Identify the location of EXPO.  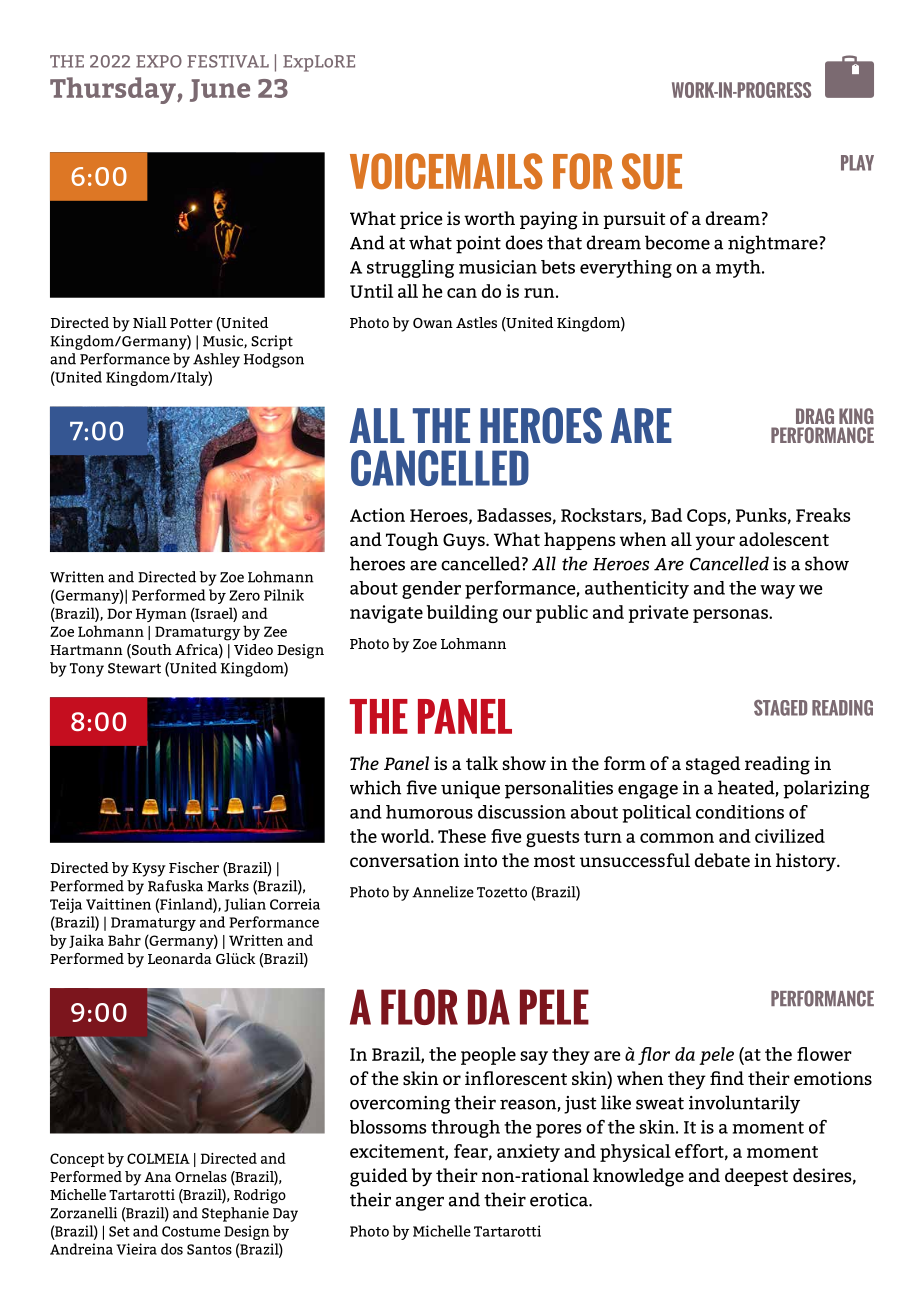
(159, 61).
